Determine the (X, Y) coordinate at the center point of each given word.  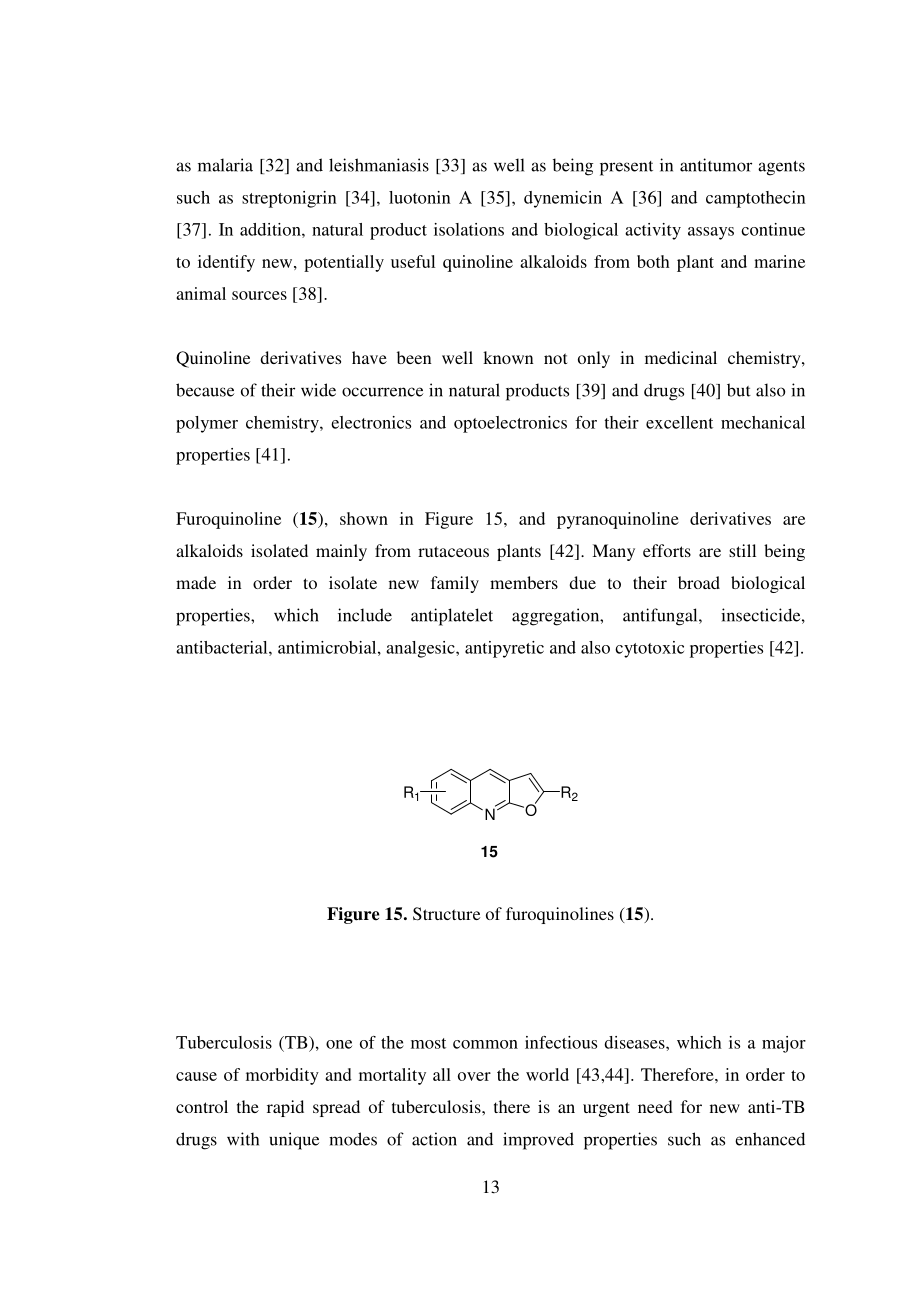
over (474, 1076)
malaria (225, 165)
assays (711, 233)
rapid (285, 1108)
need (655, 1106)
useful (413, 261)
